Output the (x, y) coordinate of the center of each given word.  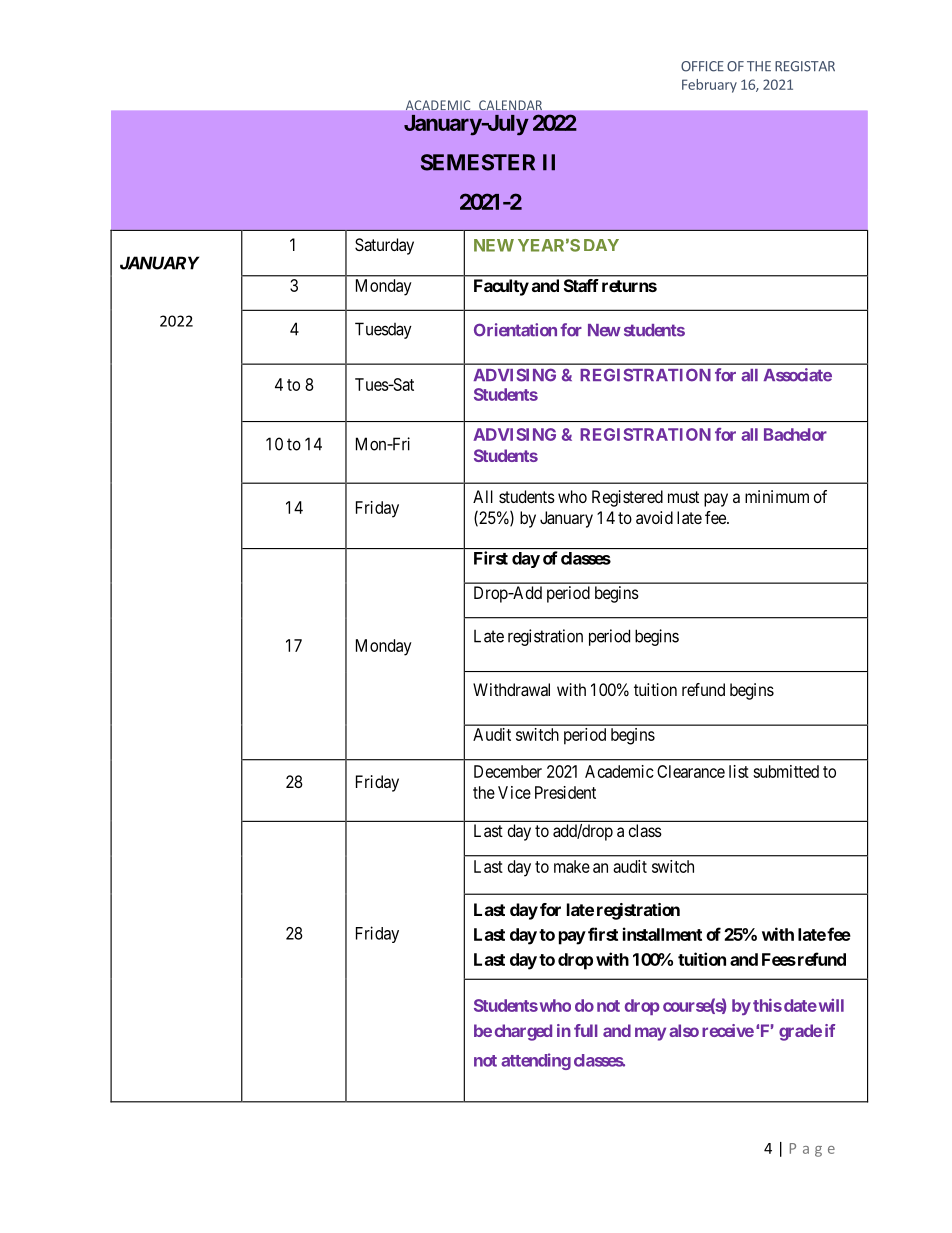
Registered (627, 498)
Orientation (515, 330)
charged (523, 1032)
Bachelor (795, 434)
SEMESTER (478, 162)
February (709, 86)
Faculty (501, 287)
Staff (581, 285)
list (739, 771)
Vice (514, 792)
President (565, 792)
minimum (777, 496)
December (508, 771)
